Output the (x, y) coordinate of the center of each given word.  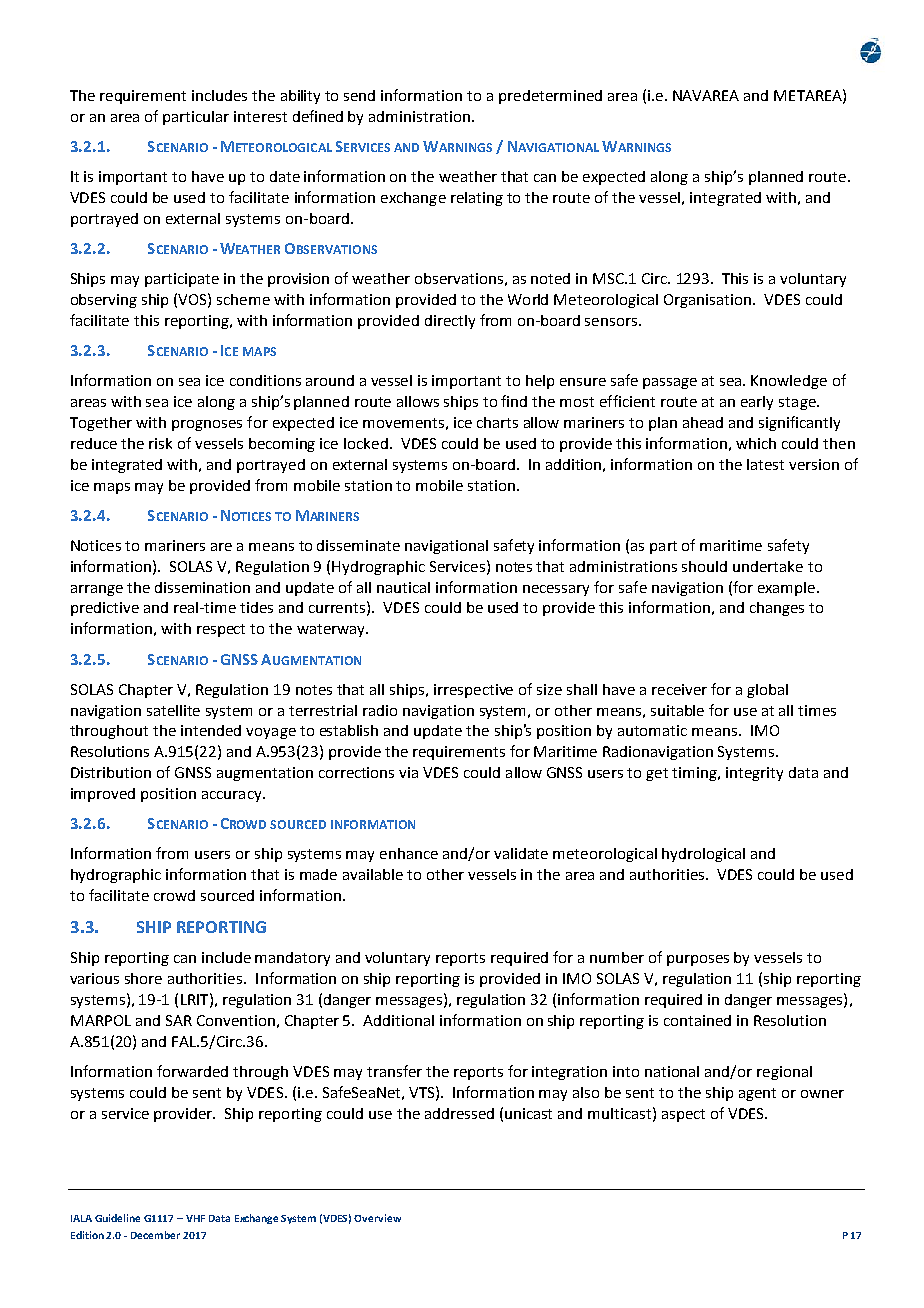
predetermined (550, 97)
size (549, 689)
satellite (173, 710)
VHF (195, 1218)
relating (477, 199)
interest (260, 116)
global (767, 691)
